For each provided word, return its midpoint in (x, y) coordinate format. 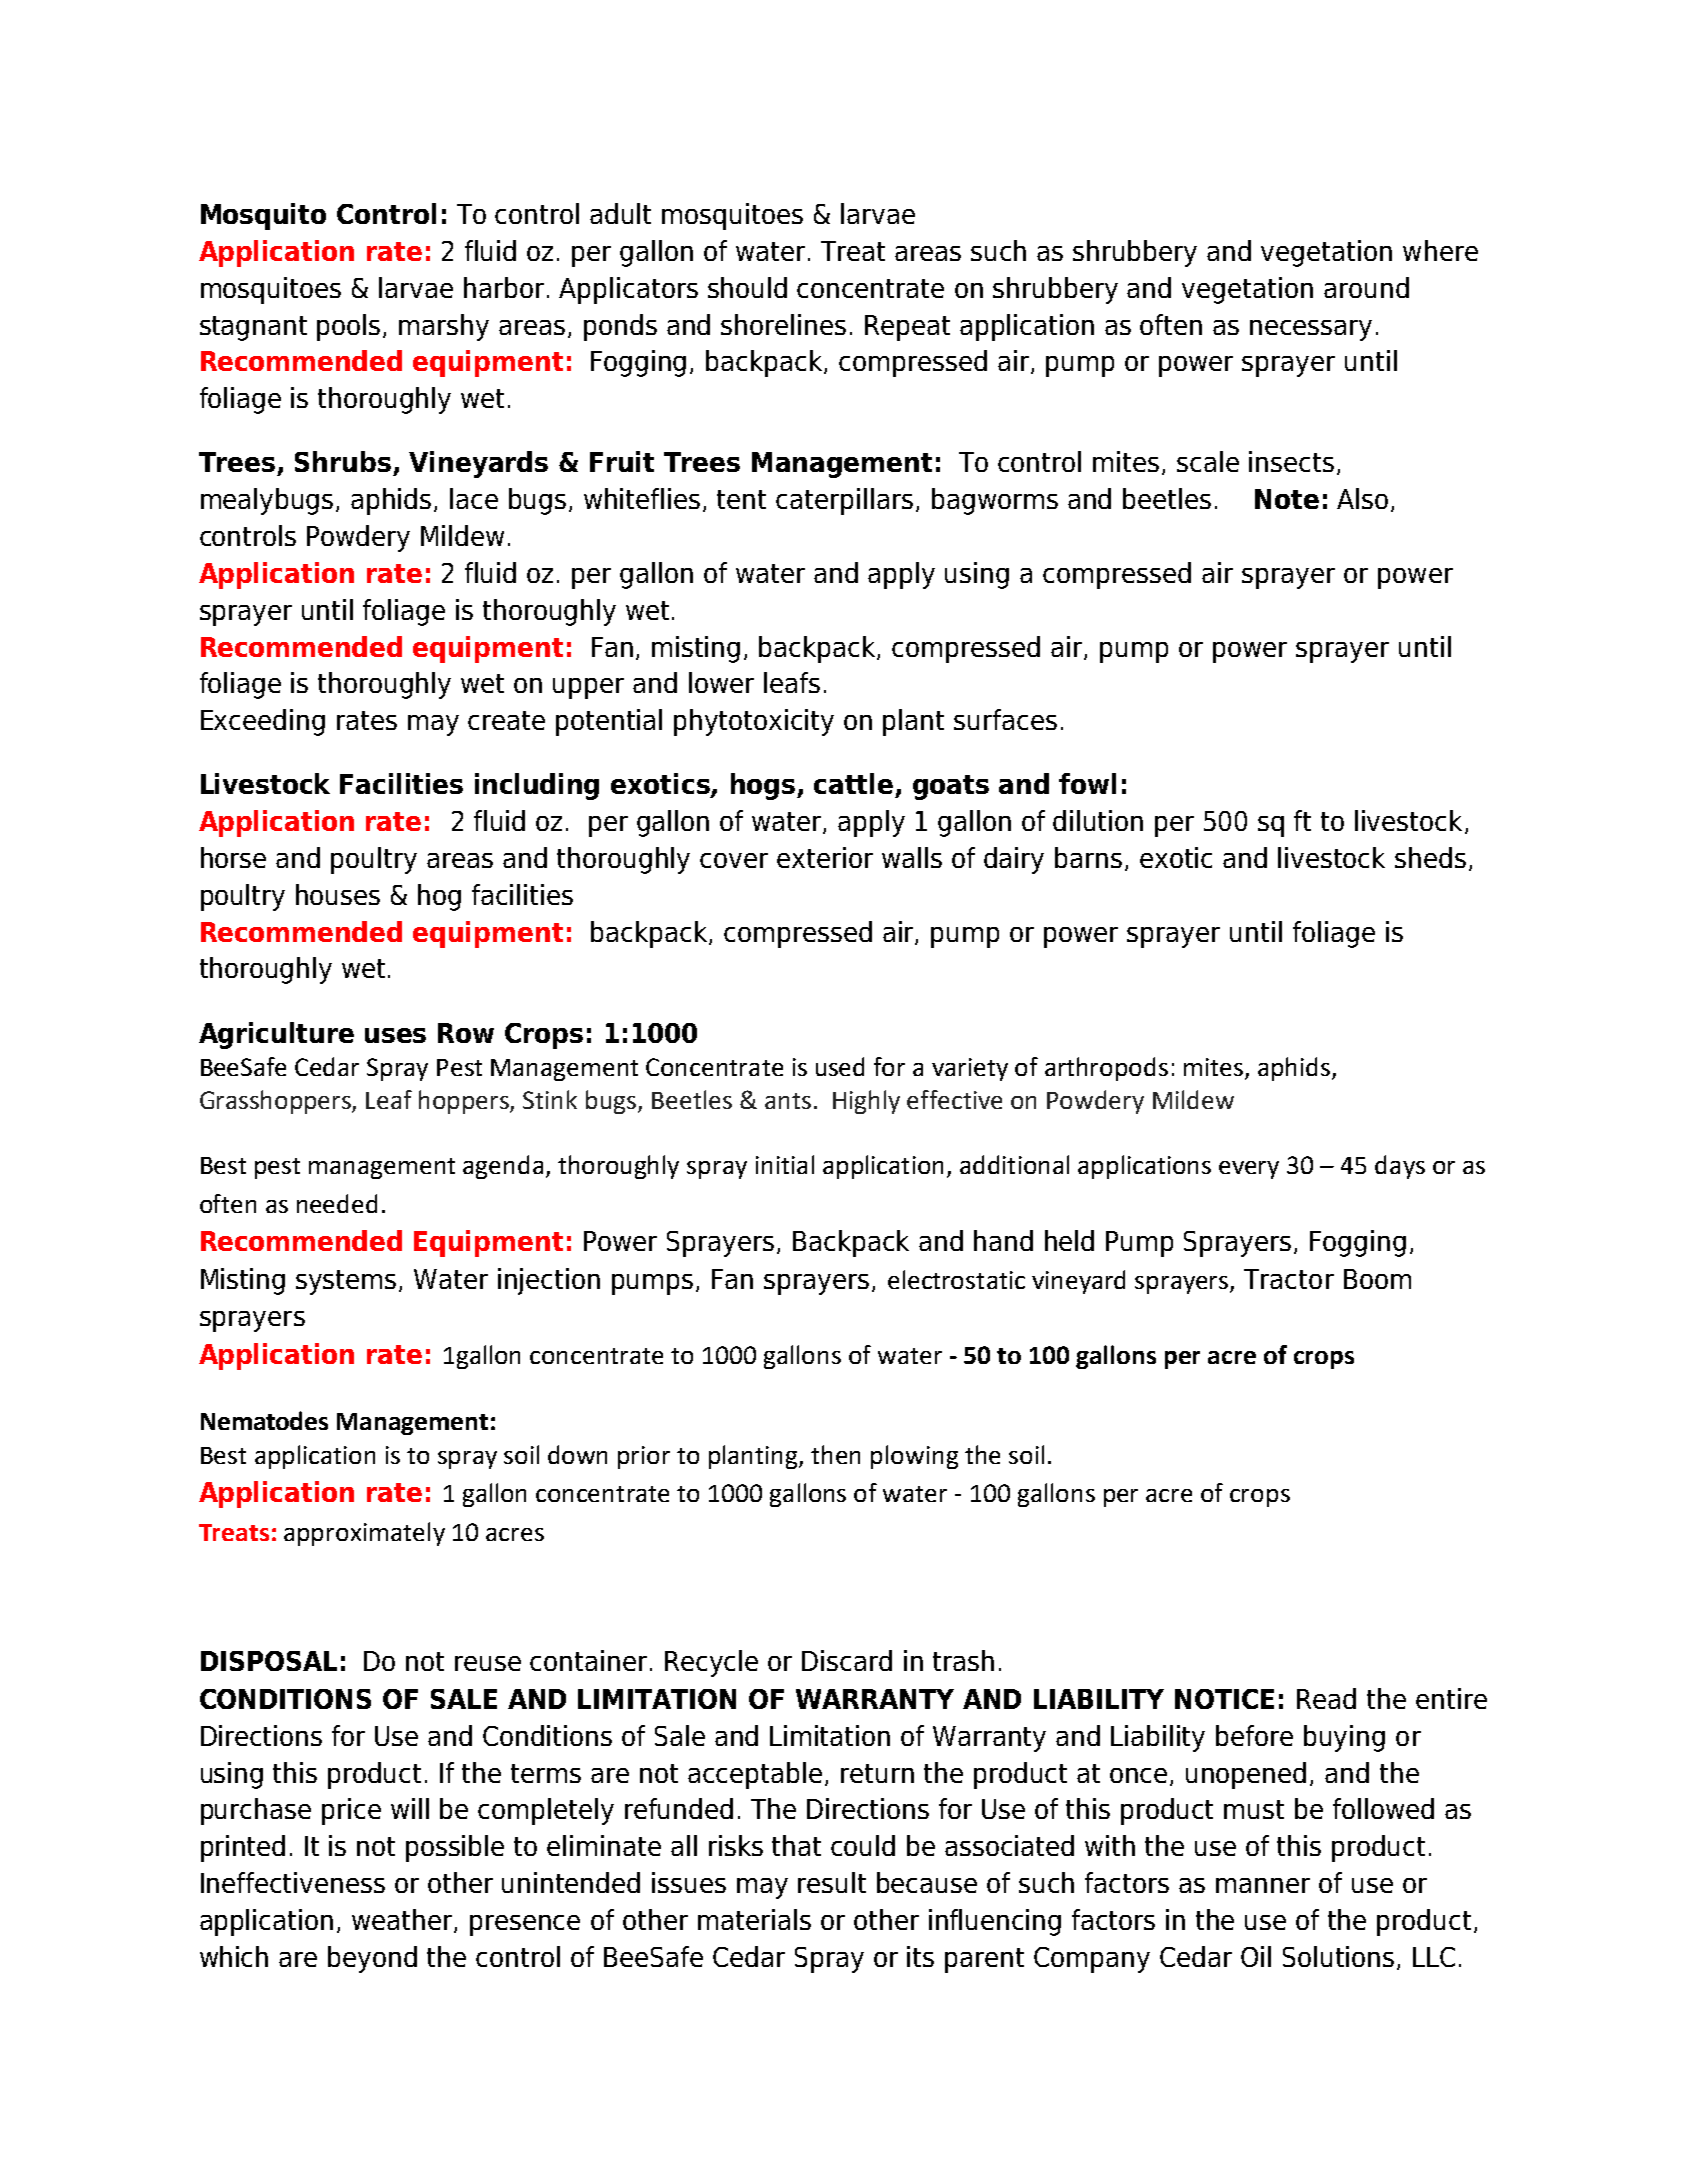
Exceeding (263, 722)
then (835, 1454)
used (840, 1066)
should (747, 287)
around (1366, 287)
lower (721, 682)
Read (1326, 1698)
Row (466, 1033)
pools (350, 327)
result (832, 1882)
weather (403, 1921)
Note (1287, 499)
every (1249, 1170)
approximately (364, 1534)
